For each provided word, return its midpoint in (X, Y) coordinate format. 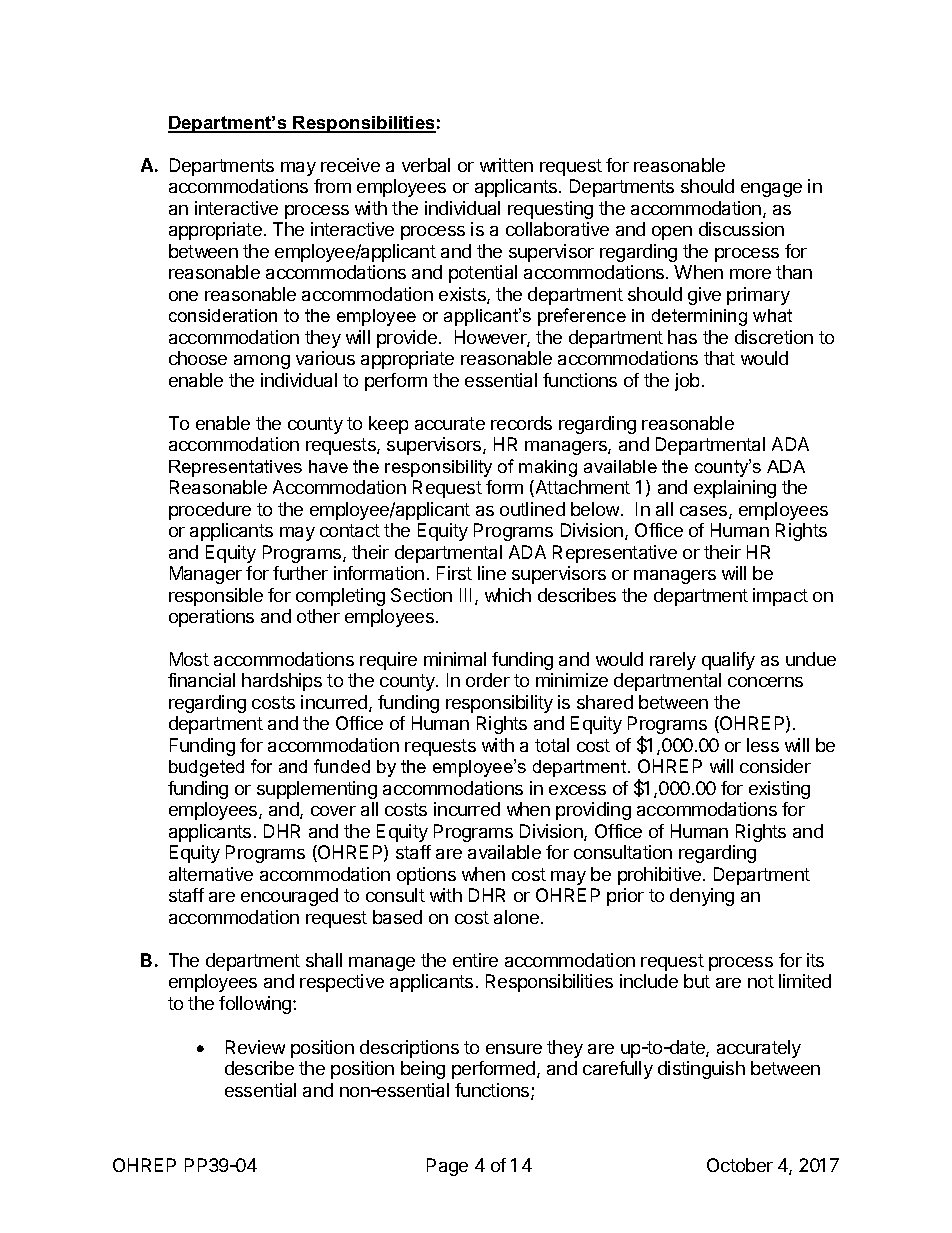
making (548, 468)
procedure (210, 511)
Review (255, 1047)
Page (447, 1167)
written (506, 165)
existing (779, 790)
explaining (735, 489)
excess (577, 790)
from (332, 186)
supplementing (317, 790)
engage (771, 190)
